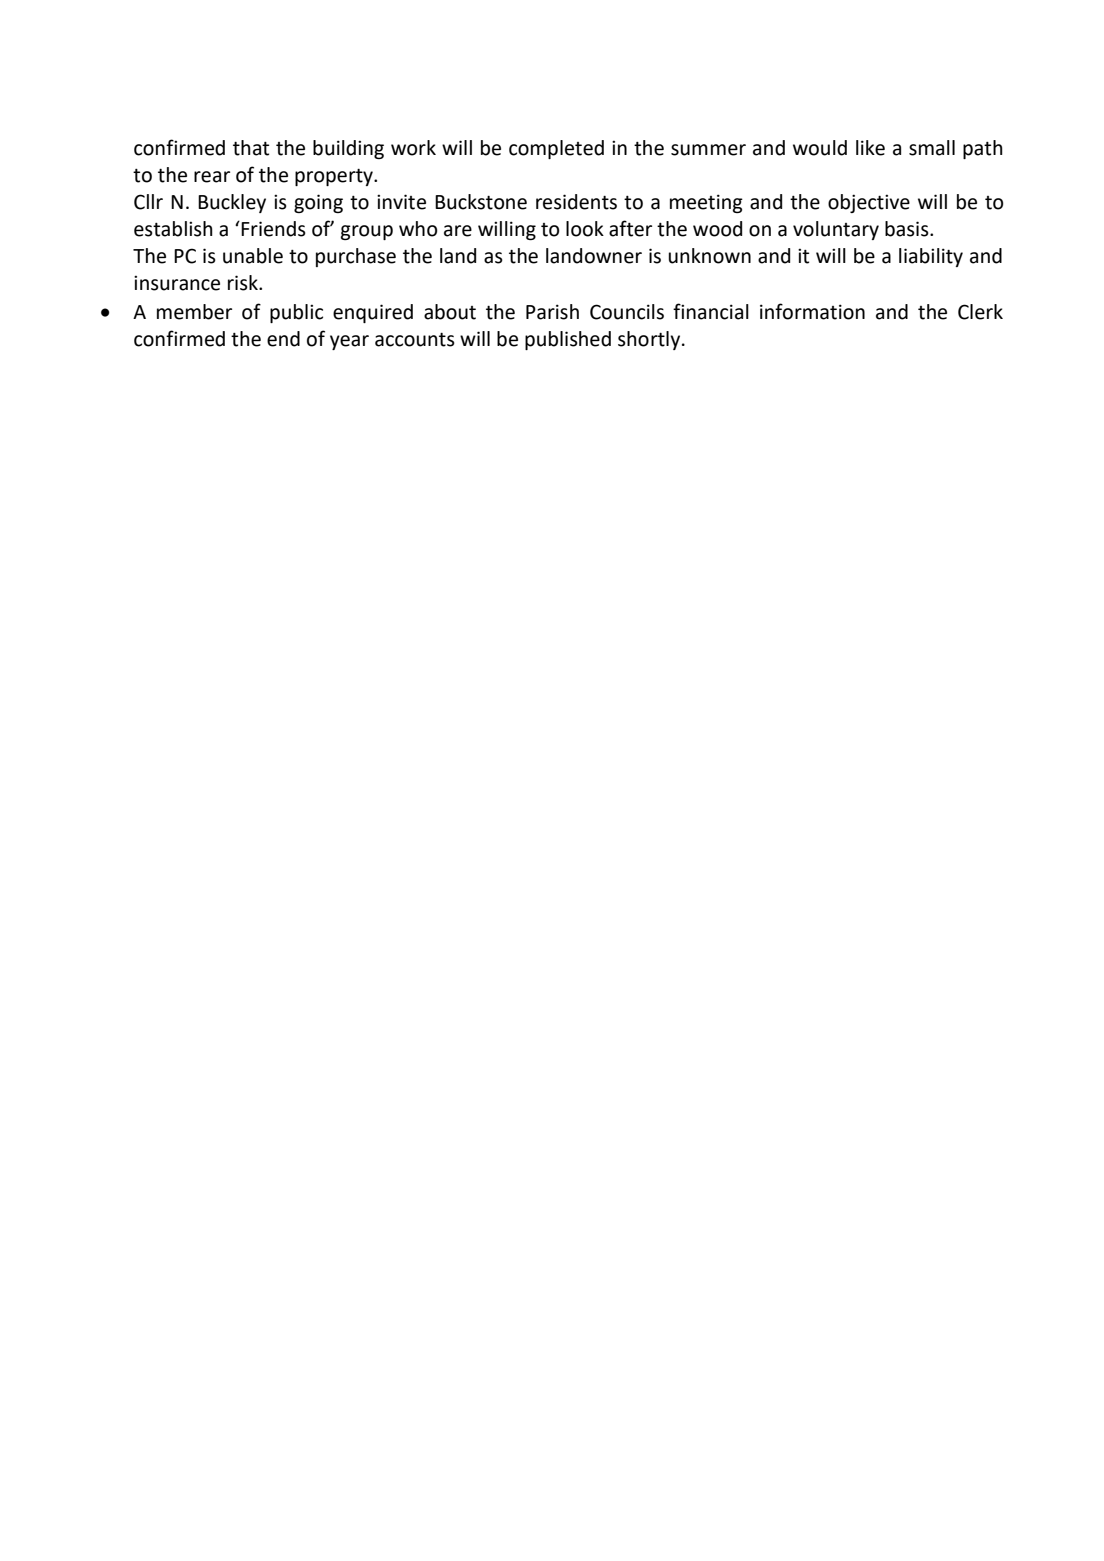 The image size is (1104, 1561). I want to click on objective, so click(869, 203).
